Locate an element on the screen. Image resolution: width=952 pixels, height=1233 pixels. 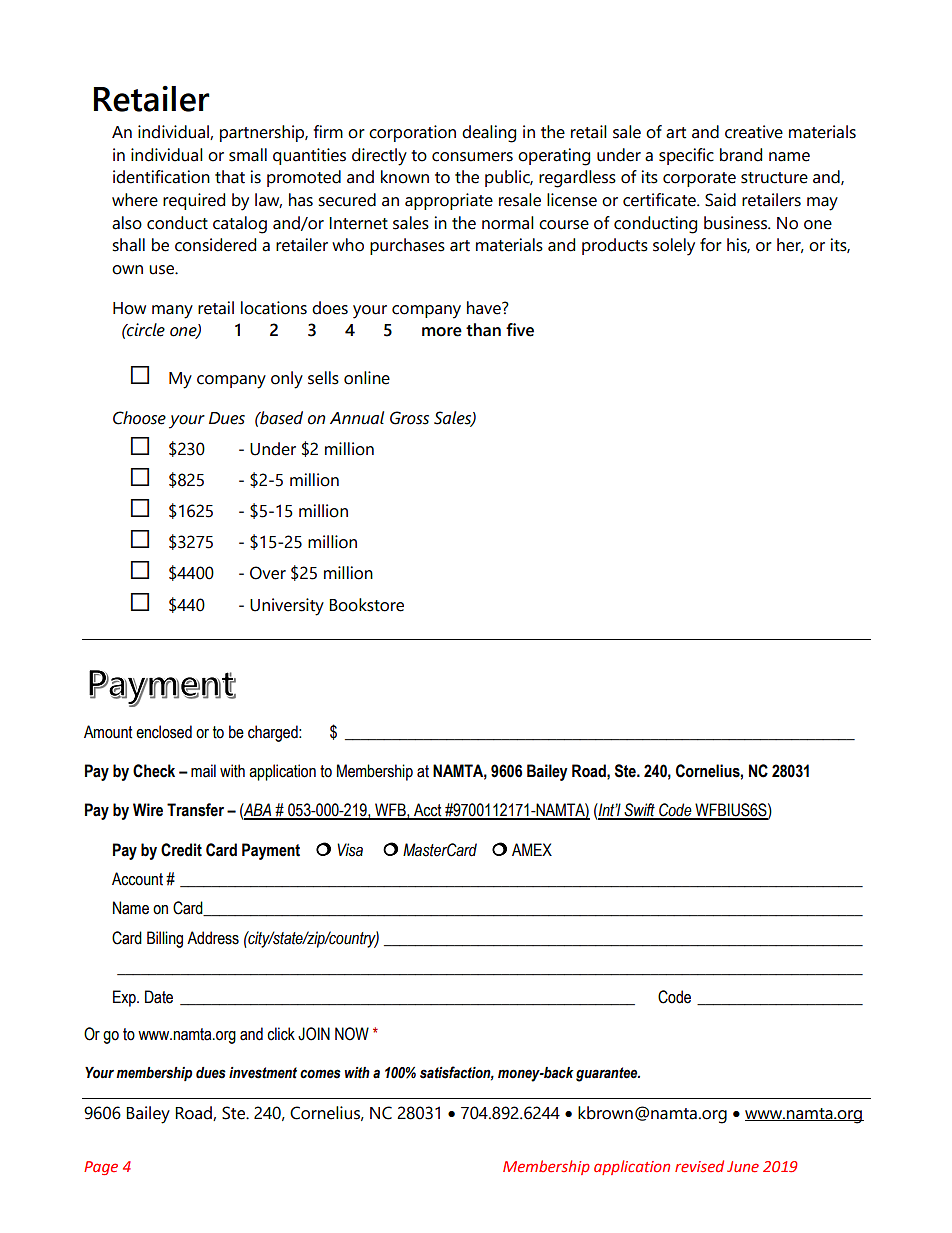
specific is located at coordinates (686, 156).
